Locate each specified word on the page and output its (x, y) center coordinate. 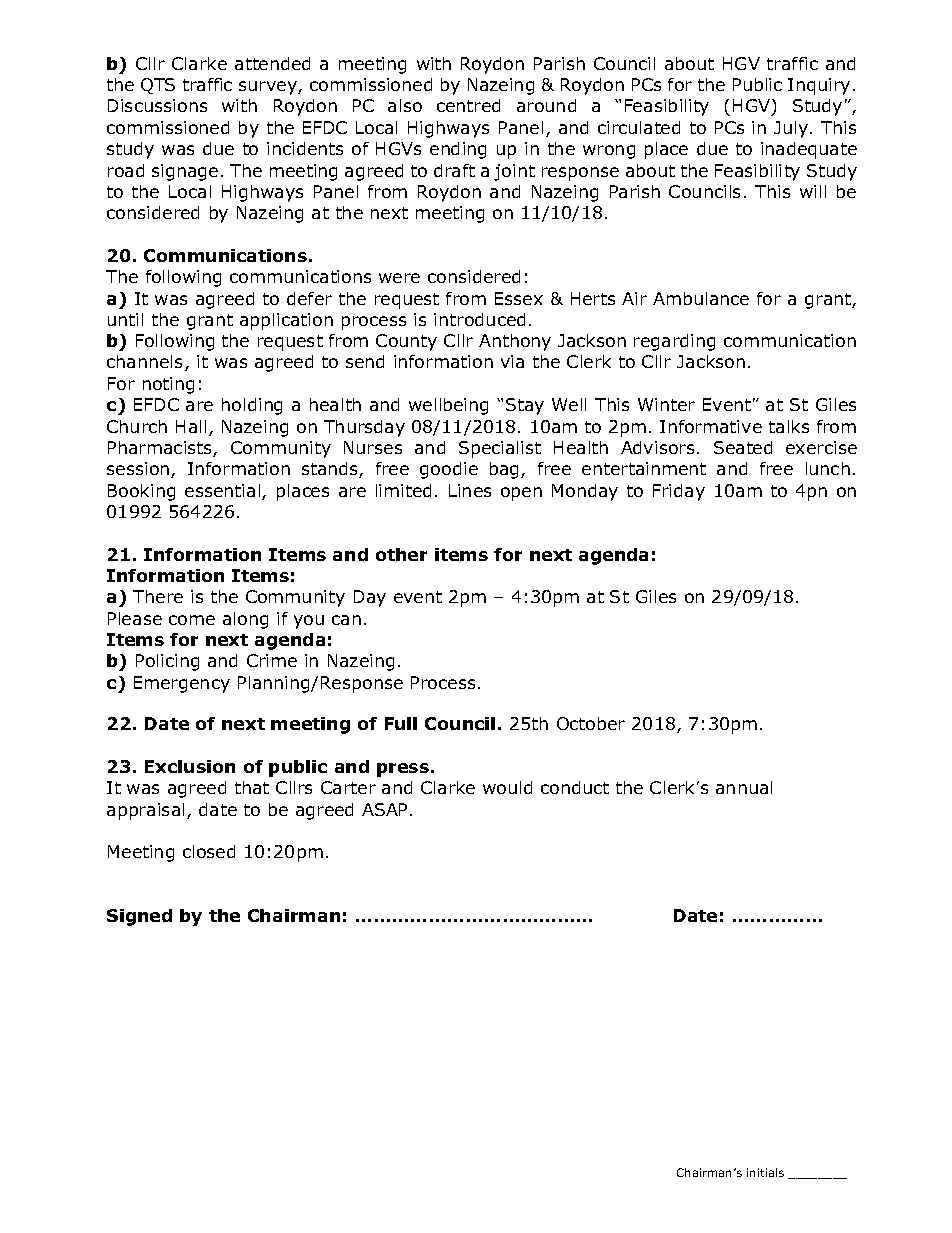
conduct (575, 787)
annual (744, 787)
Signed (139, 917)
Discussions (157, 105)
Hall (191, 426)
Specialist (500, 449)
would (507, 787)
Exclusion (190, 766)
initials (765, 1172)
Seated (743, 447)
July (792, 129)
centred (468, 105)
